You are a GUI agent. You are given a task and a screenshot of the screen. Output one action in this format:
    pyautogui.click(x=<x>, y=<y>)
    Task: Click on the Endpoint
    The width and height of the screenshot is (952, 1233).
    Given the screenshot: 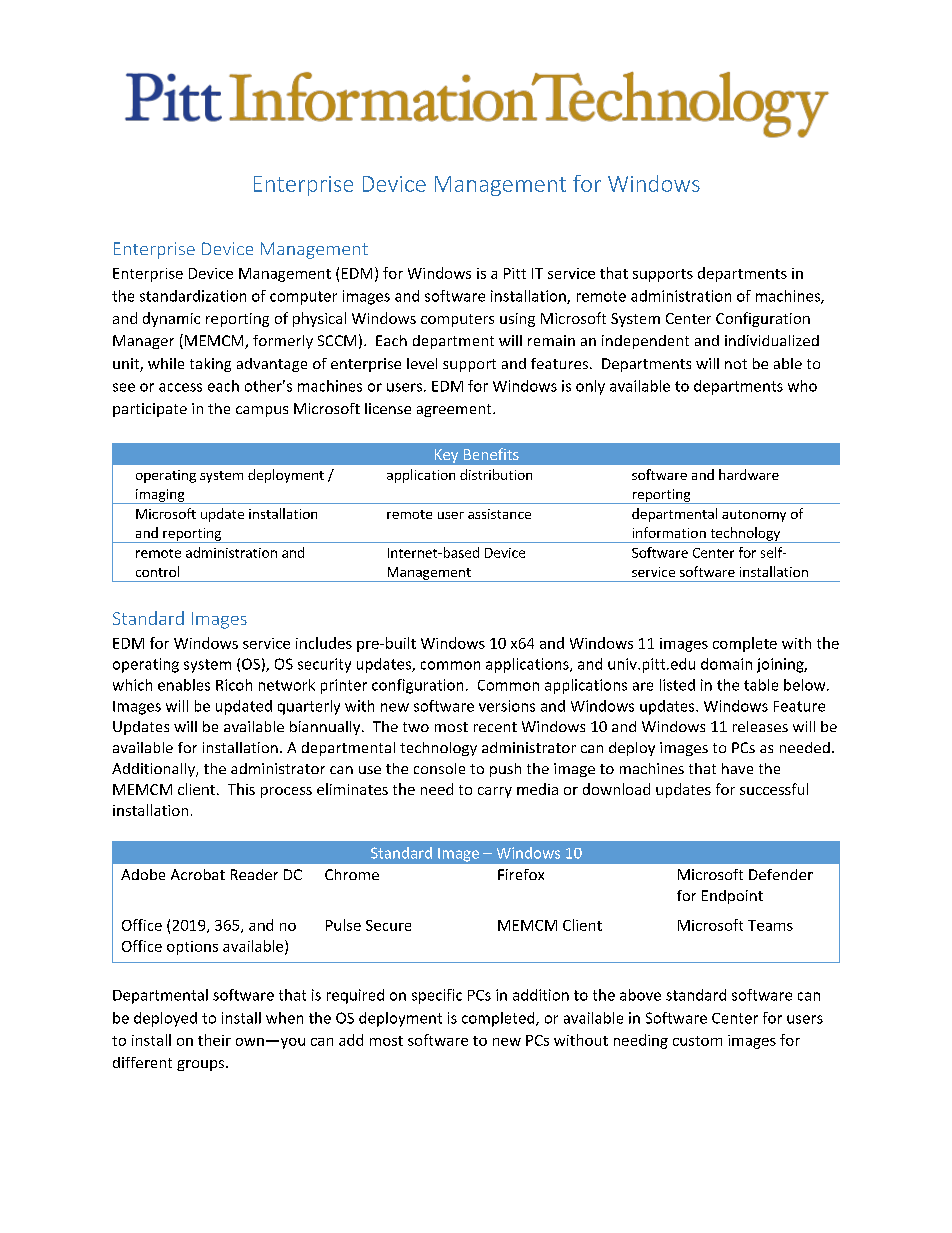 What is the action you would take?
    pyautogui.click(x=732, y=897)
